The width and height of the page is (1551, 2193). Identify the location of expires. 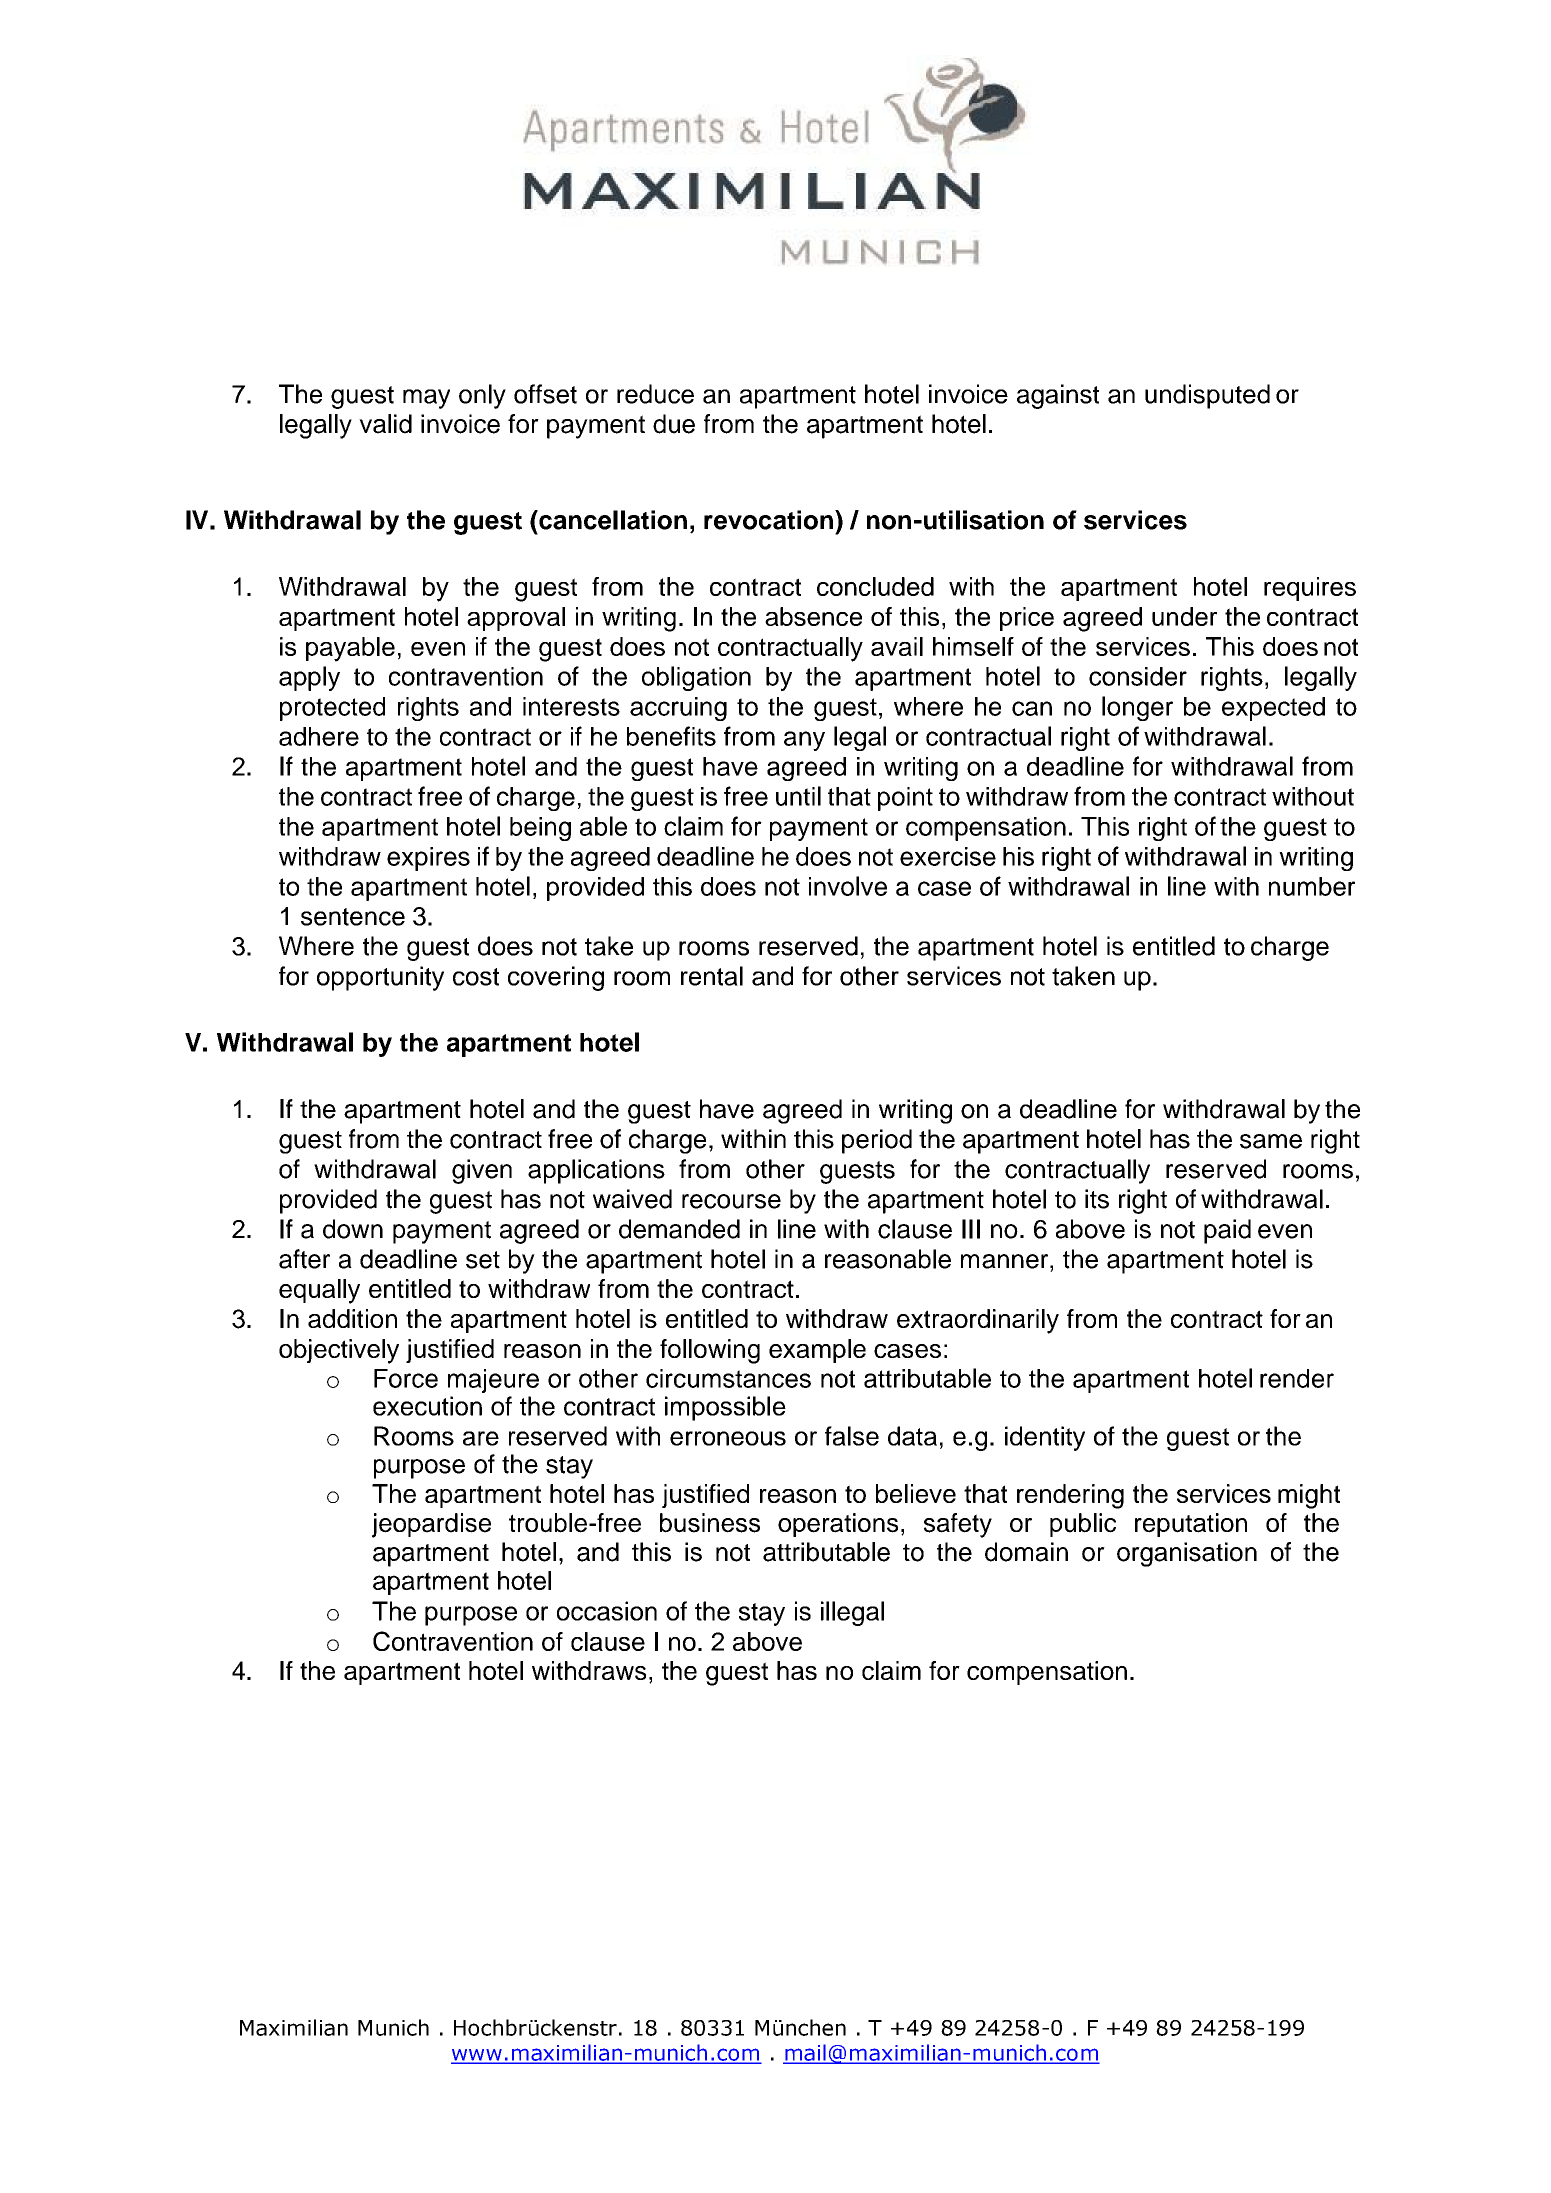
(428, 859).
